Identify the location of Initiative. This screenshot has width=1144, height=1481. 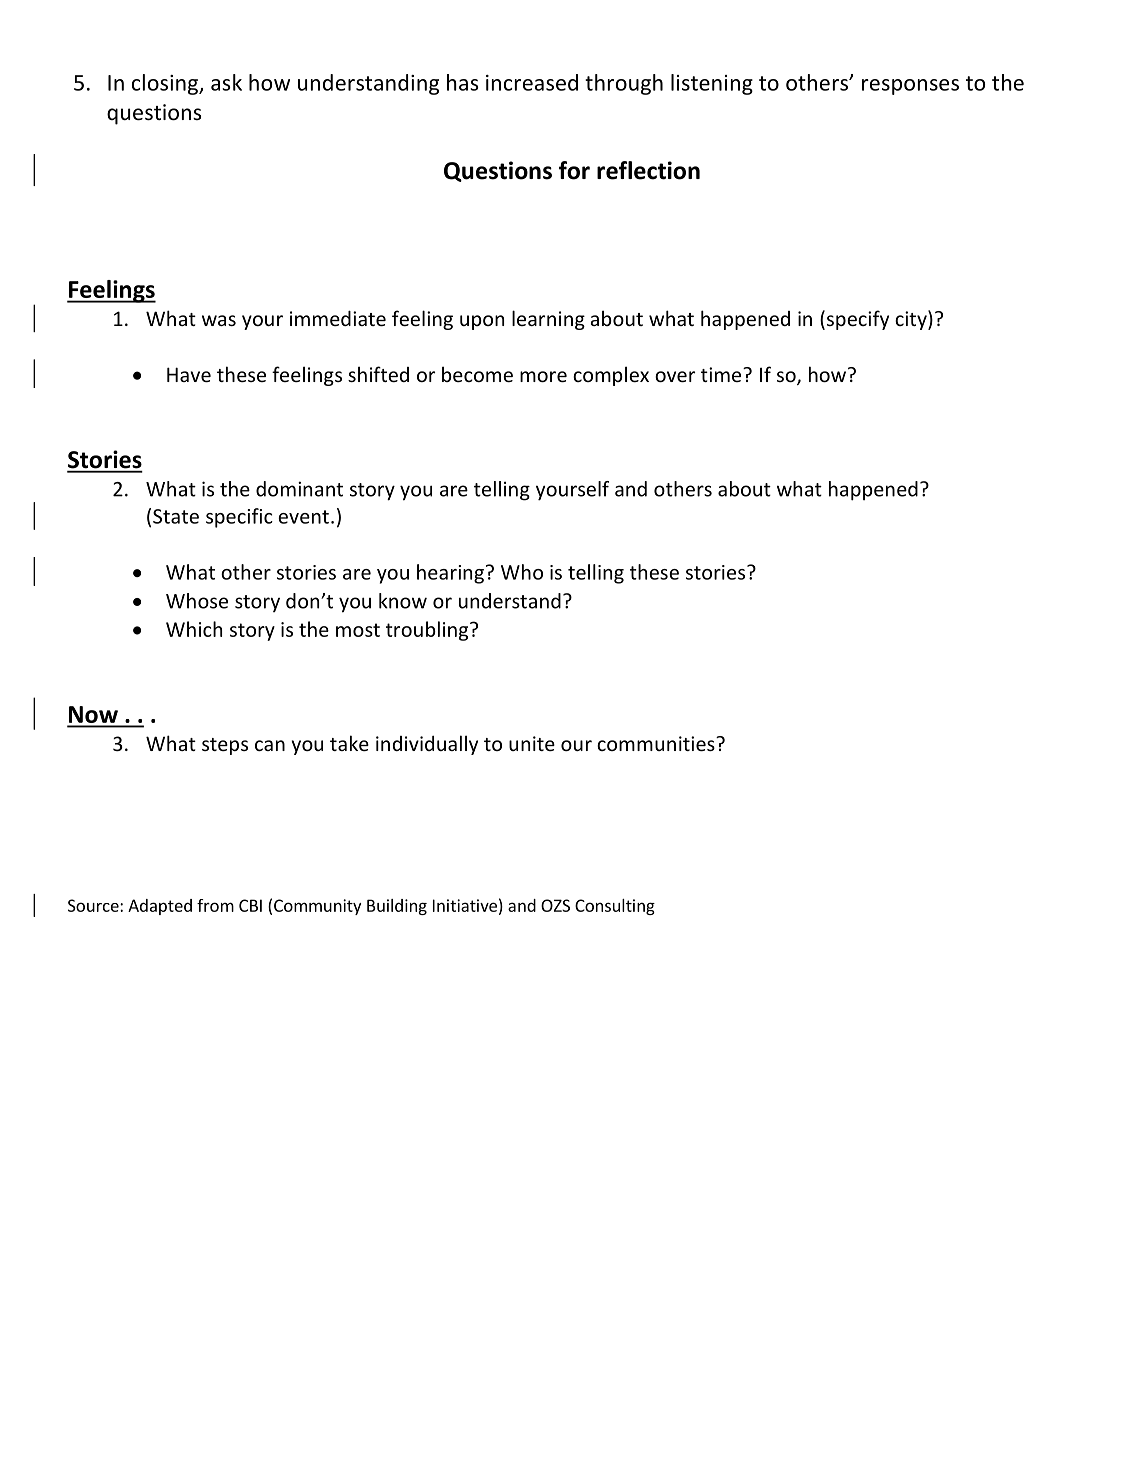
(465, 905).
